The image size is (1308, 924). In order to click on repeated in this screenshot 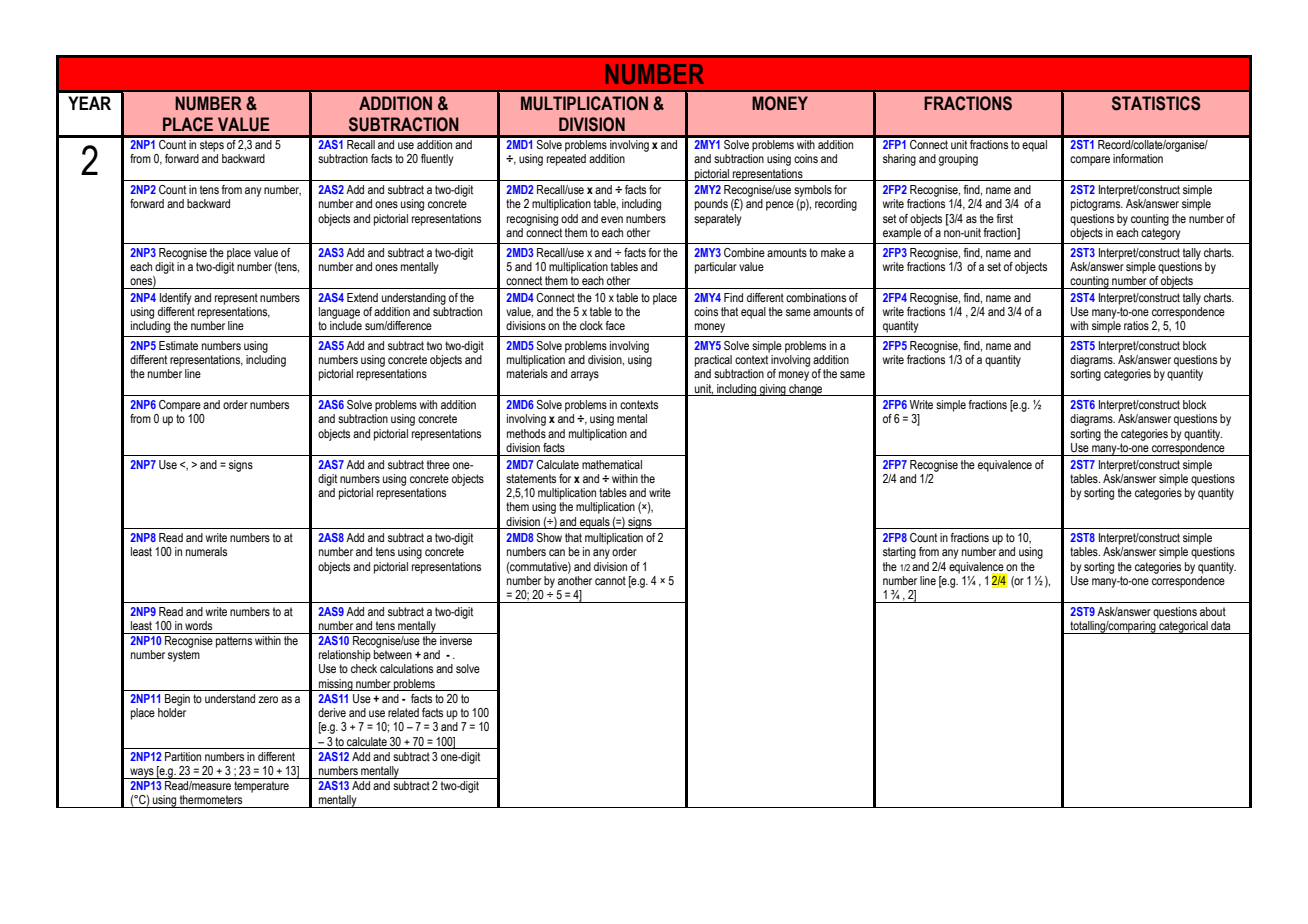, I will do `click(566, 160)`.
